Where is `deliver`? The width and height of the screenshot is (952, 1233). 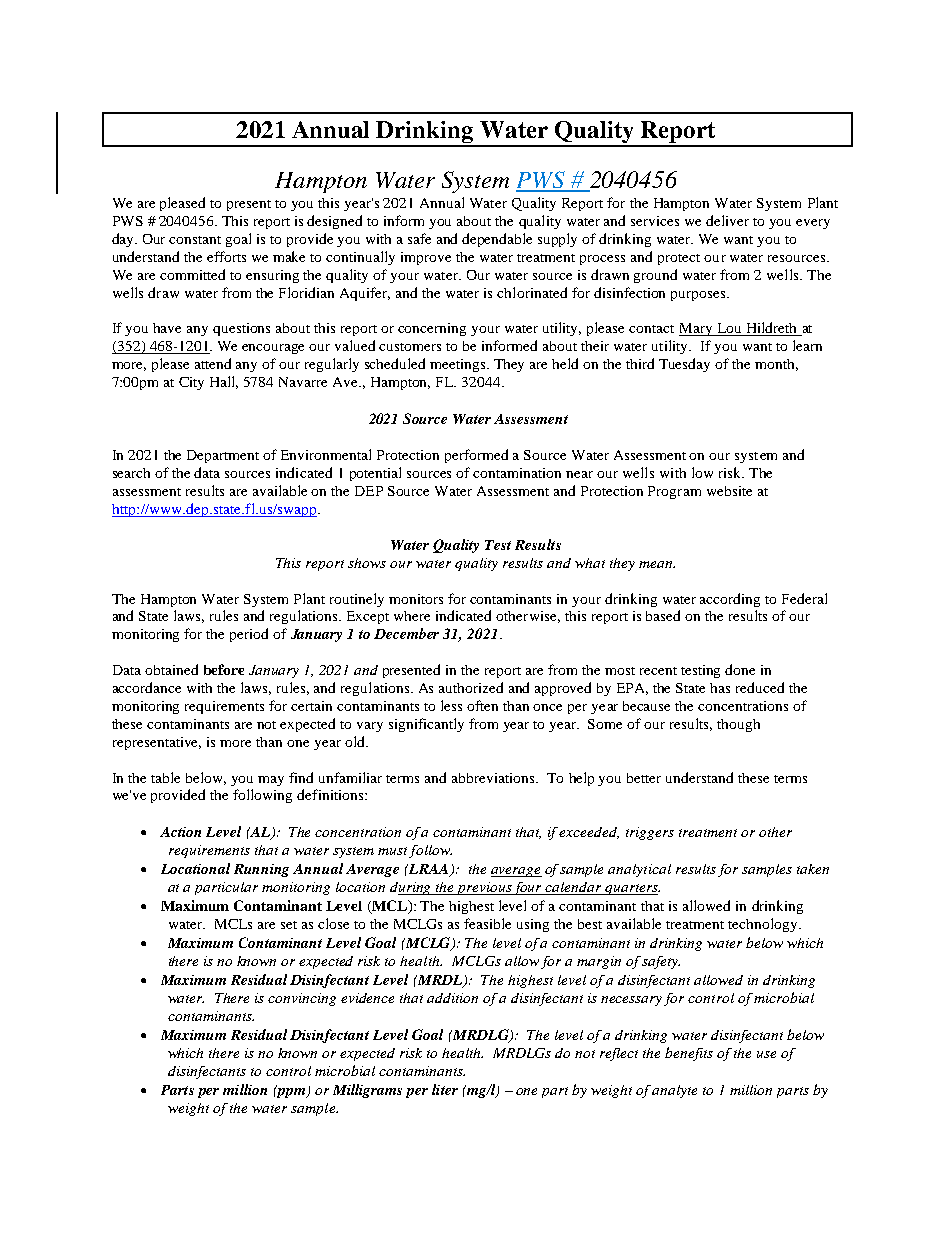 deliver is located at coordinates (727, 220).
